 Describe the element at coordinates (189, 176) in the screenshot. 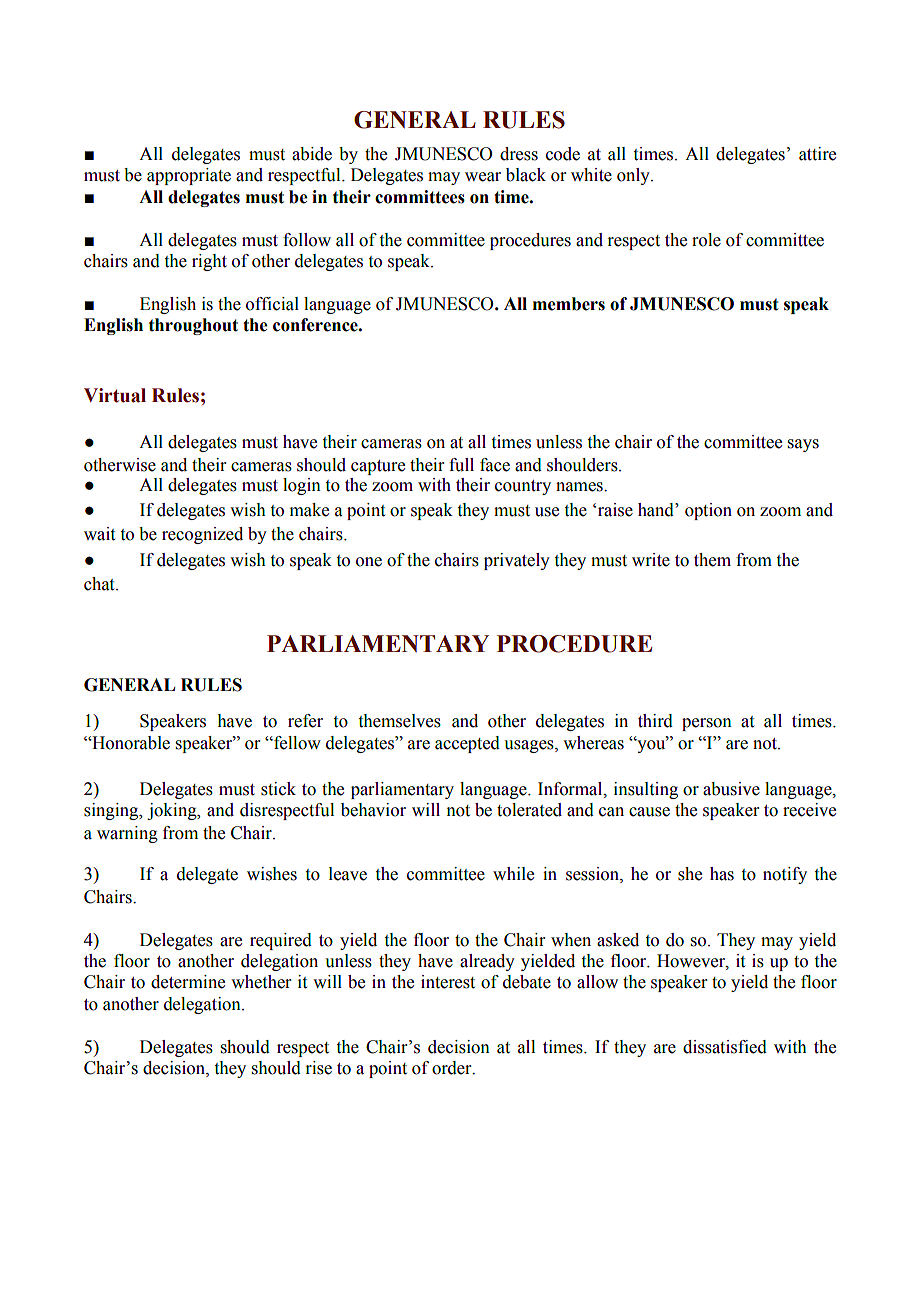

I see `appropriate` at that location.
